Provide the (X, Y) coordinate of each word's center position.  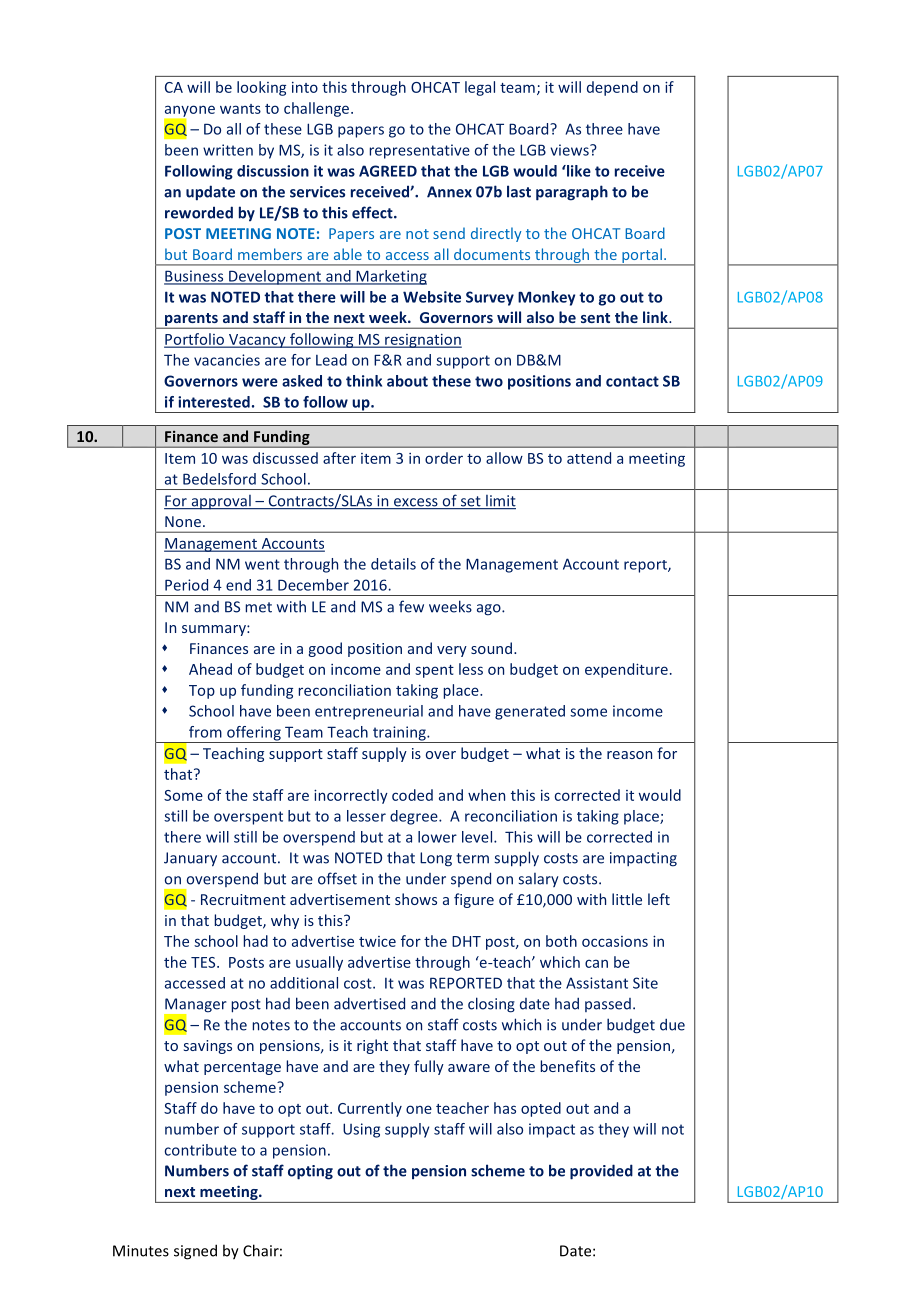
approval (221, 502)
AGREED (388, 171)
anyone (190, 112)
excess (416, 503)
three (604, 129)
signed (195, 1252)
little (627, 899)
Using (361, 1130)
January (190, 859)
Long (436, 859)
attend (589, 458)
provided (601, 1172)
